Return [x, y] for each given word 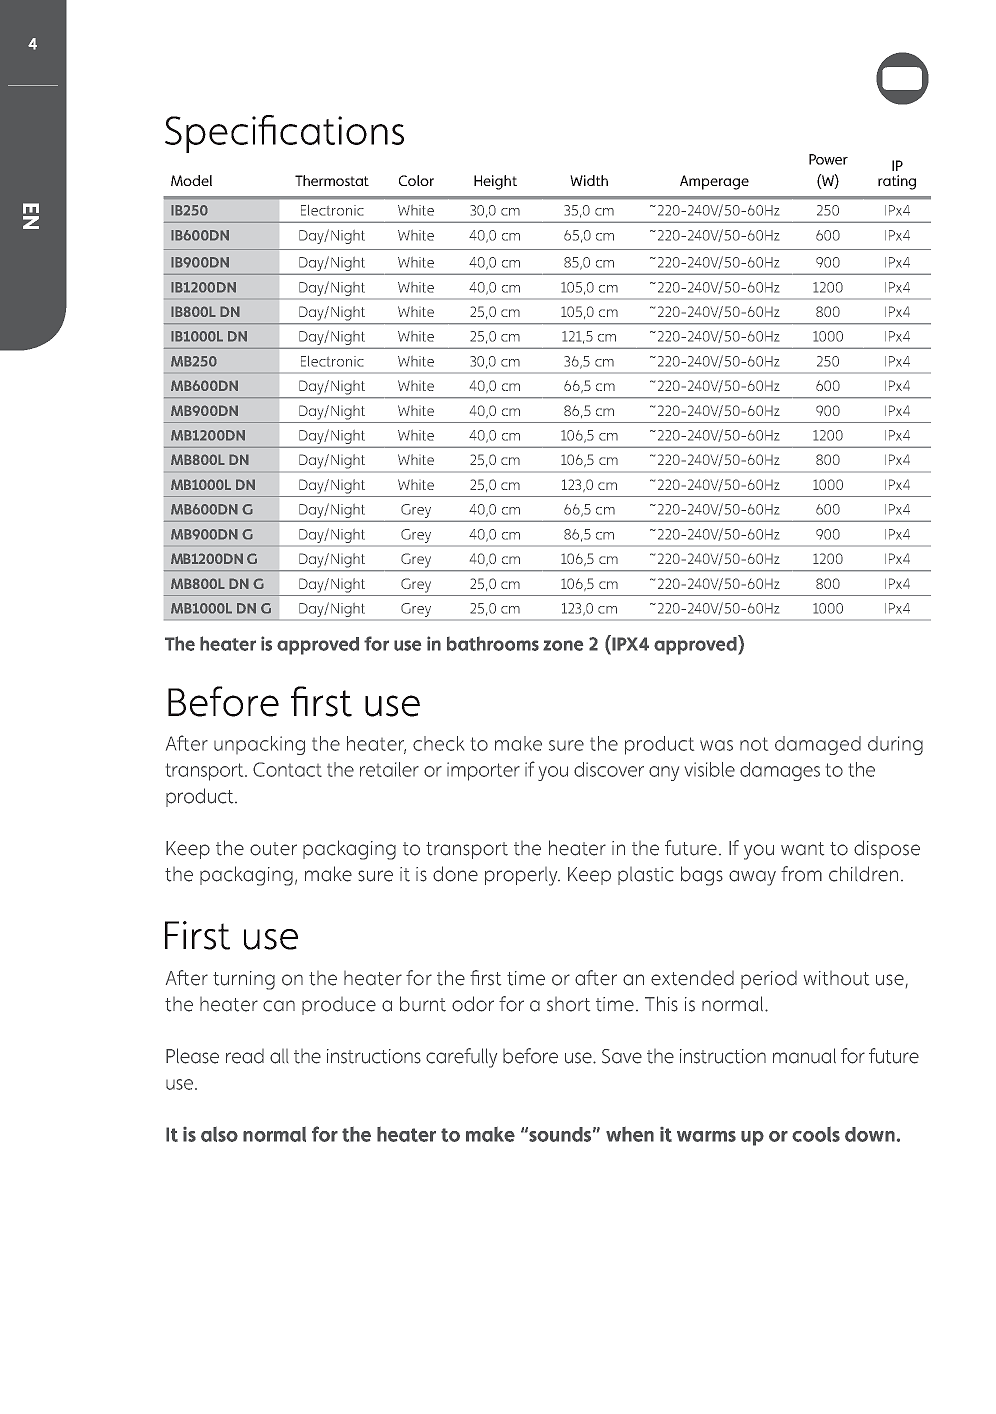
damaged [818, 745]
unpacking [259, 745]
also [219, 1134]
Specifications [284, 134]
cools [816, 1134]
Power [828, 159]
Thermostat [332, 180]
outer [273, 849]
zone [563, 645]
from [801, 874]
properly [522, 876]
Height [495, 182]
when [630, 1134]
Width [589, 180]
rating [897, 182]
